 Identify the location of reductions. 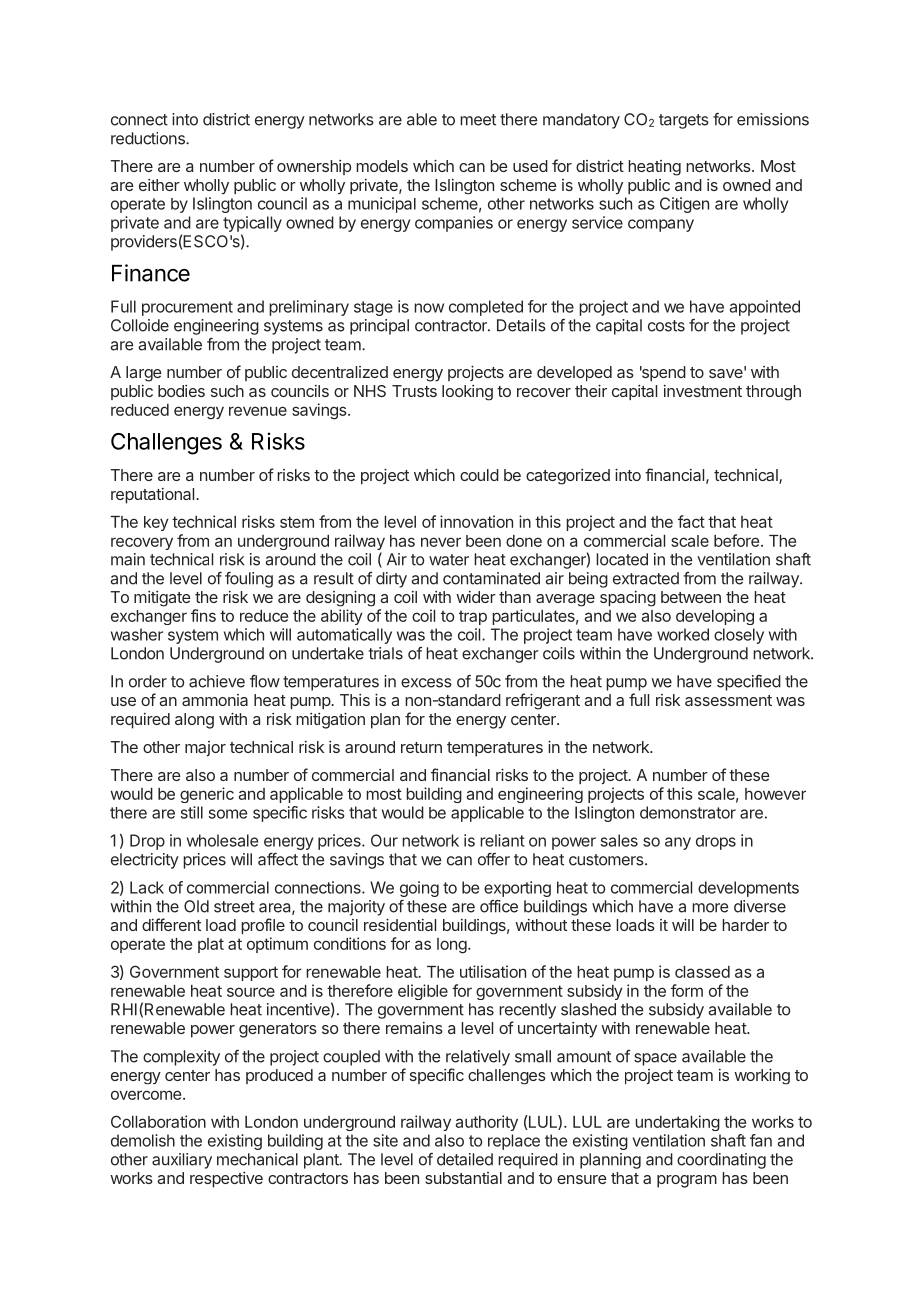
(149, 138).
